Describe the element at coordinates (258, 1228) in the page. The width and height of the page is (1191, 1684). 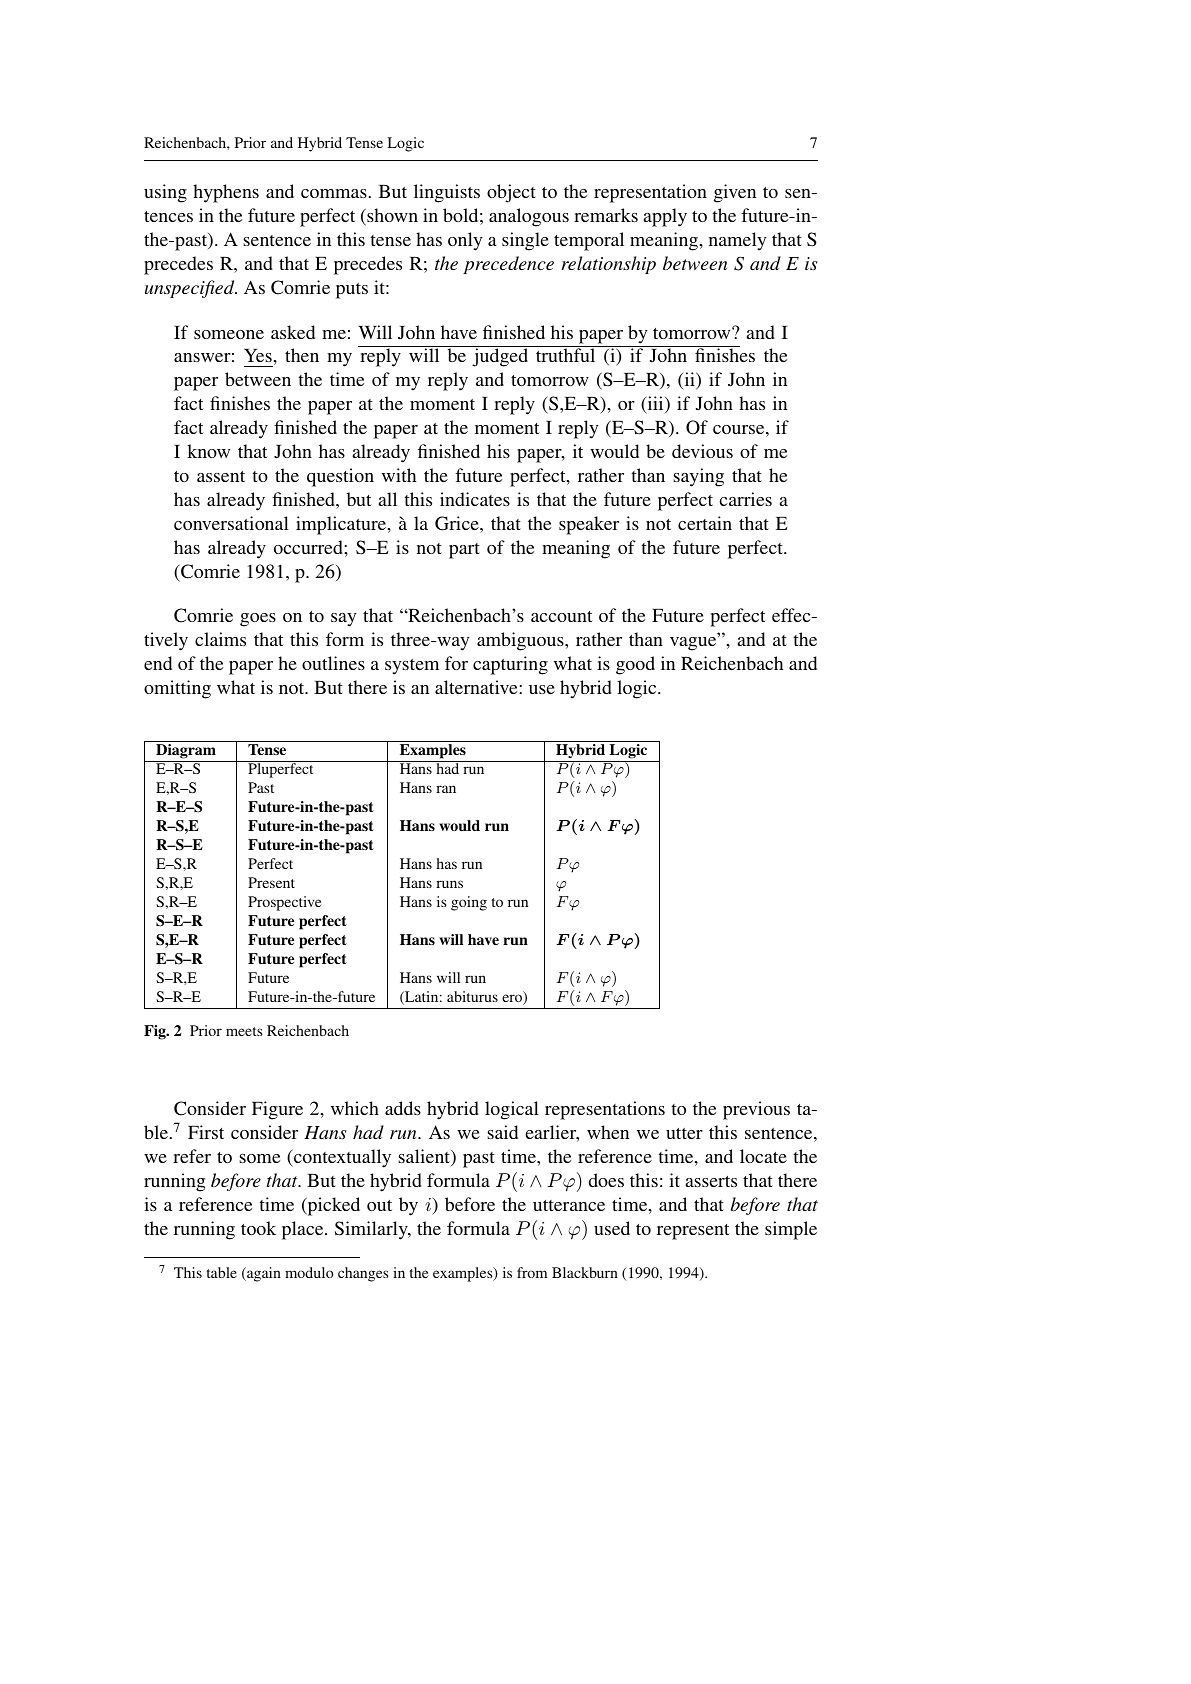
I see `took` at that location.
